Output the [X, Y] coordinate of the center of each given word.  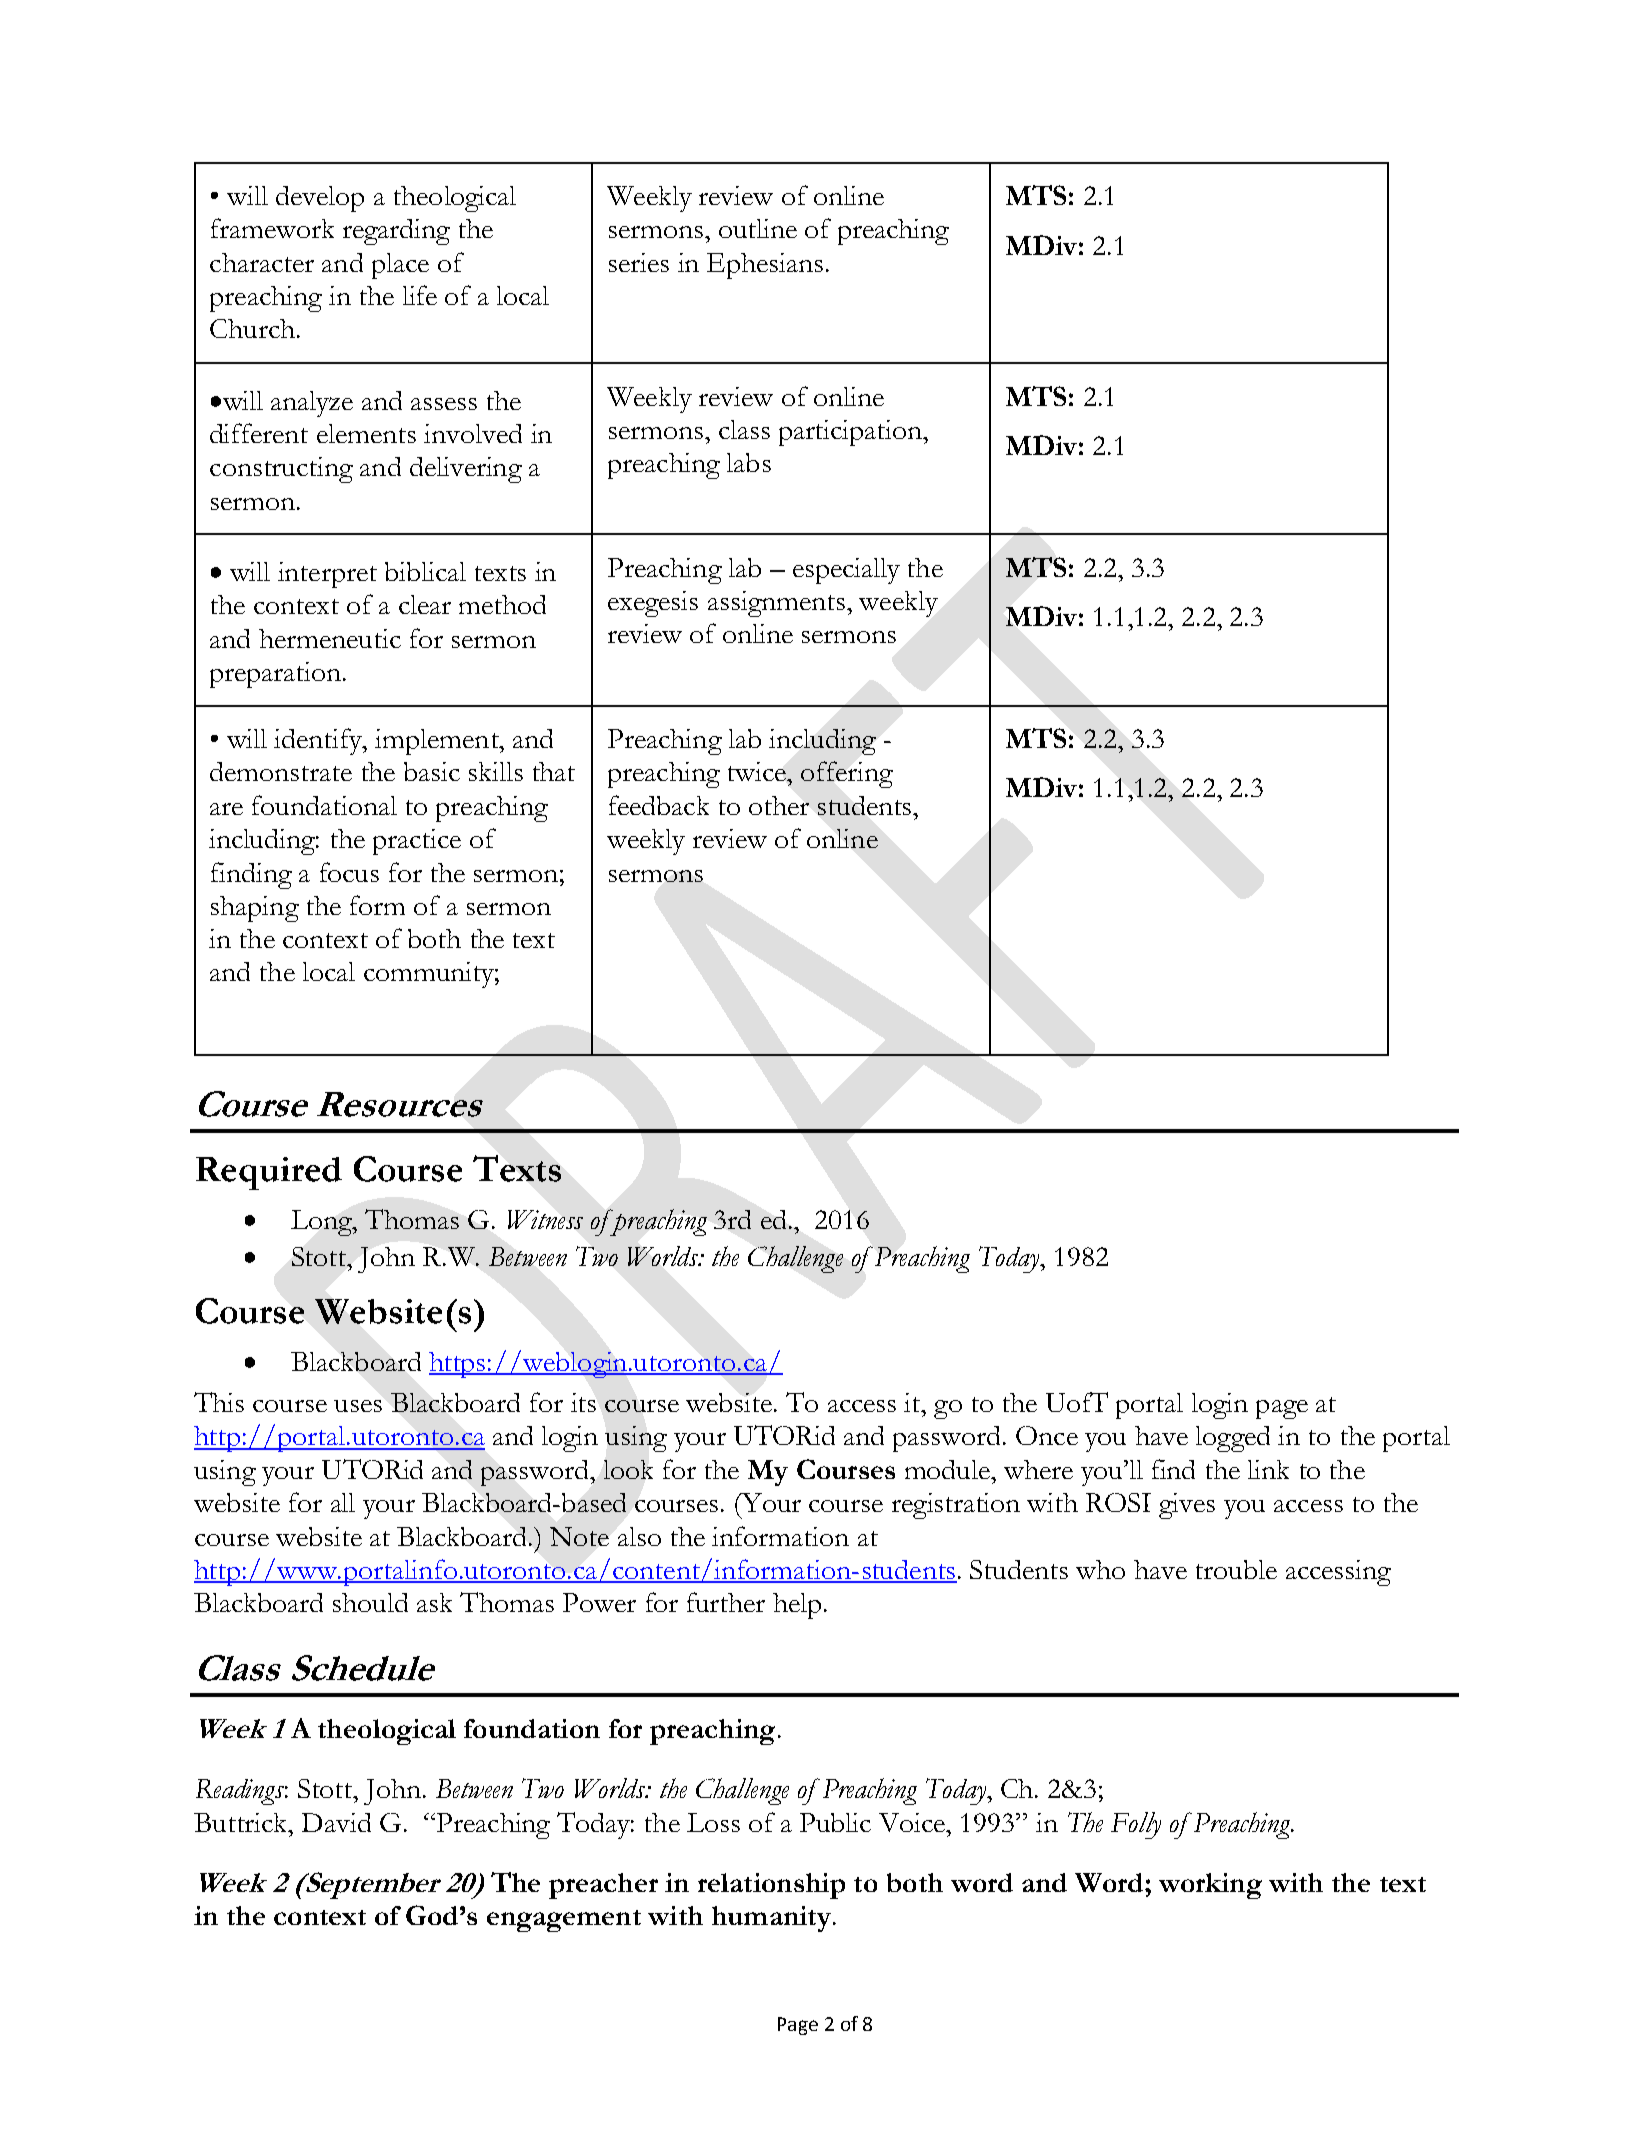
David [336, 1822]
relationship [771, 1886]
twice [758, 771]
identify [319, 741]
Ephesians [765, 266]
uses [358, 1406]
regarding [396, 232]
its [583, 1402]
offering [847, 774]
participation [852, 433]
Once [1047, 1435]
